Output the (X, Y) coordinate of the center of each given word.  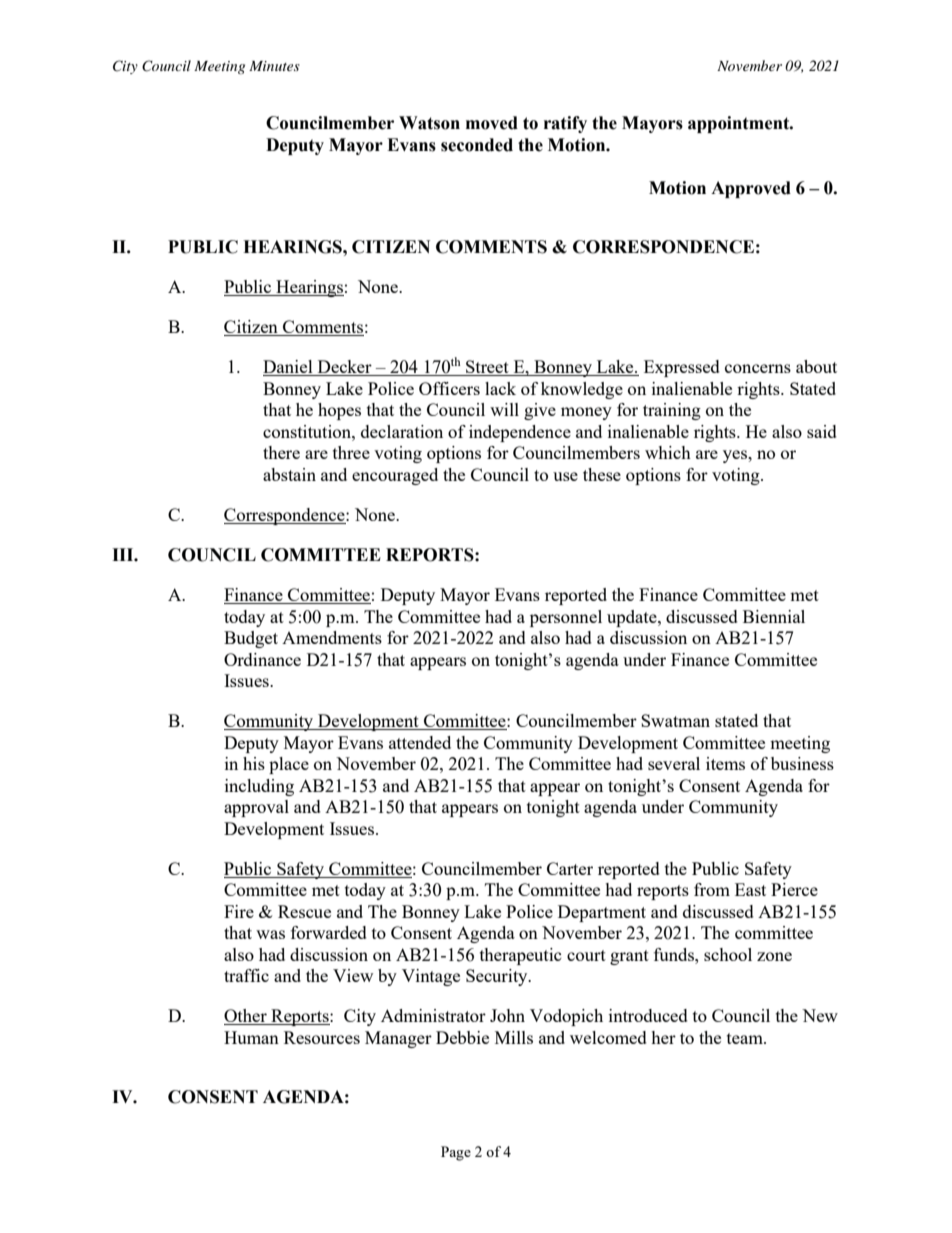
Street (487, 368)
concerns (758, 368)
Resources (322, 1037)
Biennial (774, 616)
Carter (570, 868)
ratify (565, 124)
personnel (566, 618)
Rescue (304, 911)
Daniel (289, 368)
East (750, 889)
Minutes (274, 66)
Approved (751, 189)
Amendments (332, 637)
